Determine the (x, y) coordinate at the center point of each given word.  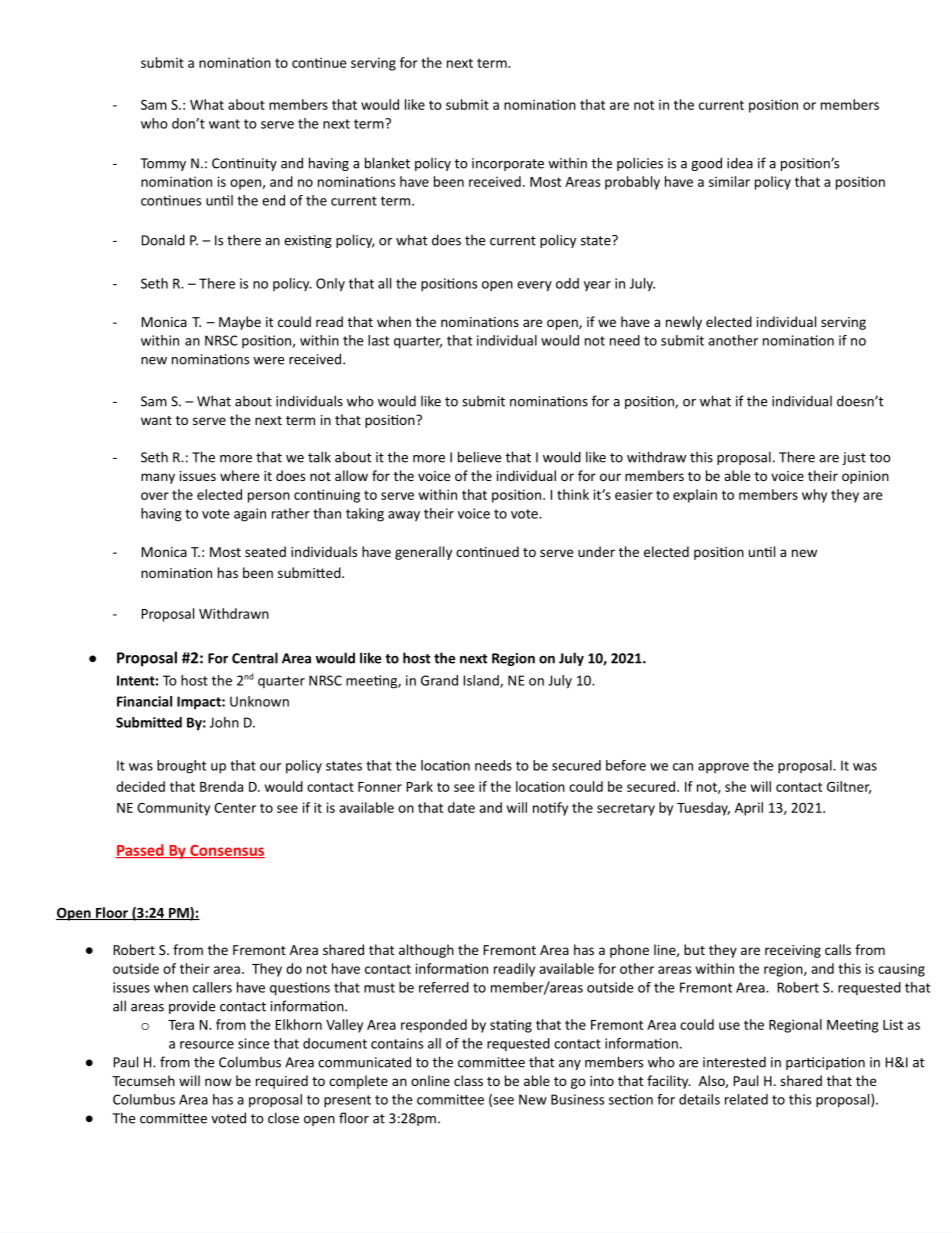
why (814, 496)
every (534, 286)
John (224, 722)
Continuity (244, 164)
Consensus (226, 851)
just (854, 458)
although (426, 951)
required (282, 1082)
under (596, 551)
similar (729, 181)
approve (723, 768)
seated (265, 551)
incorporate (508, 164)
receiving (793, 951)
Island (482, 681)
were (268, 361)
